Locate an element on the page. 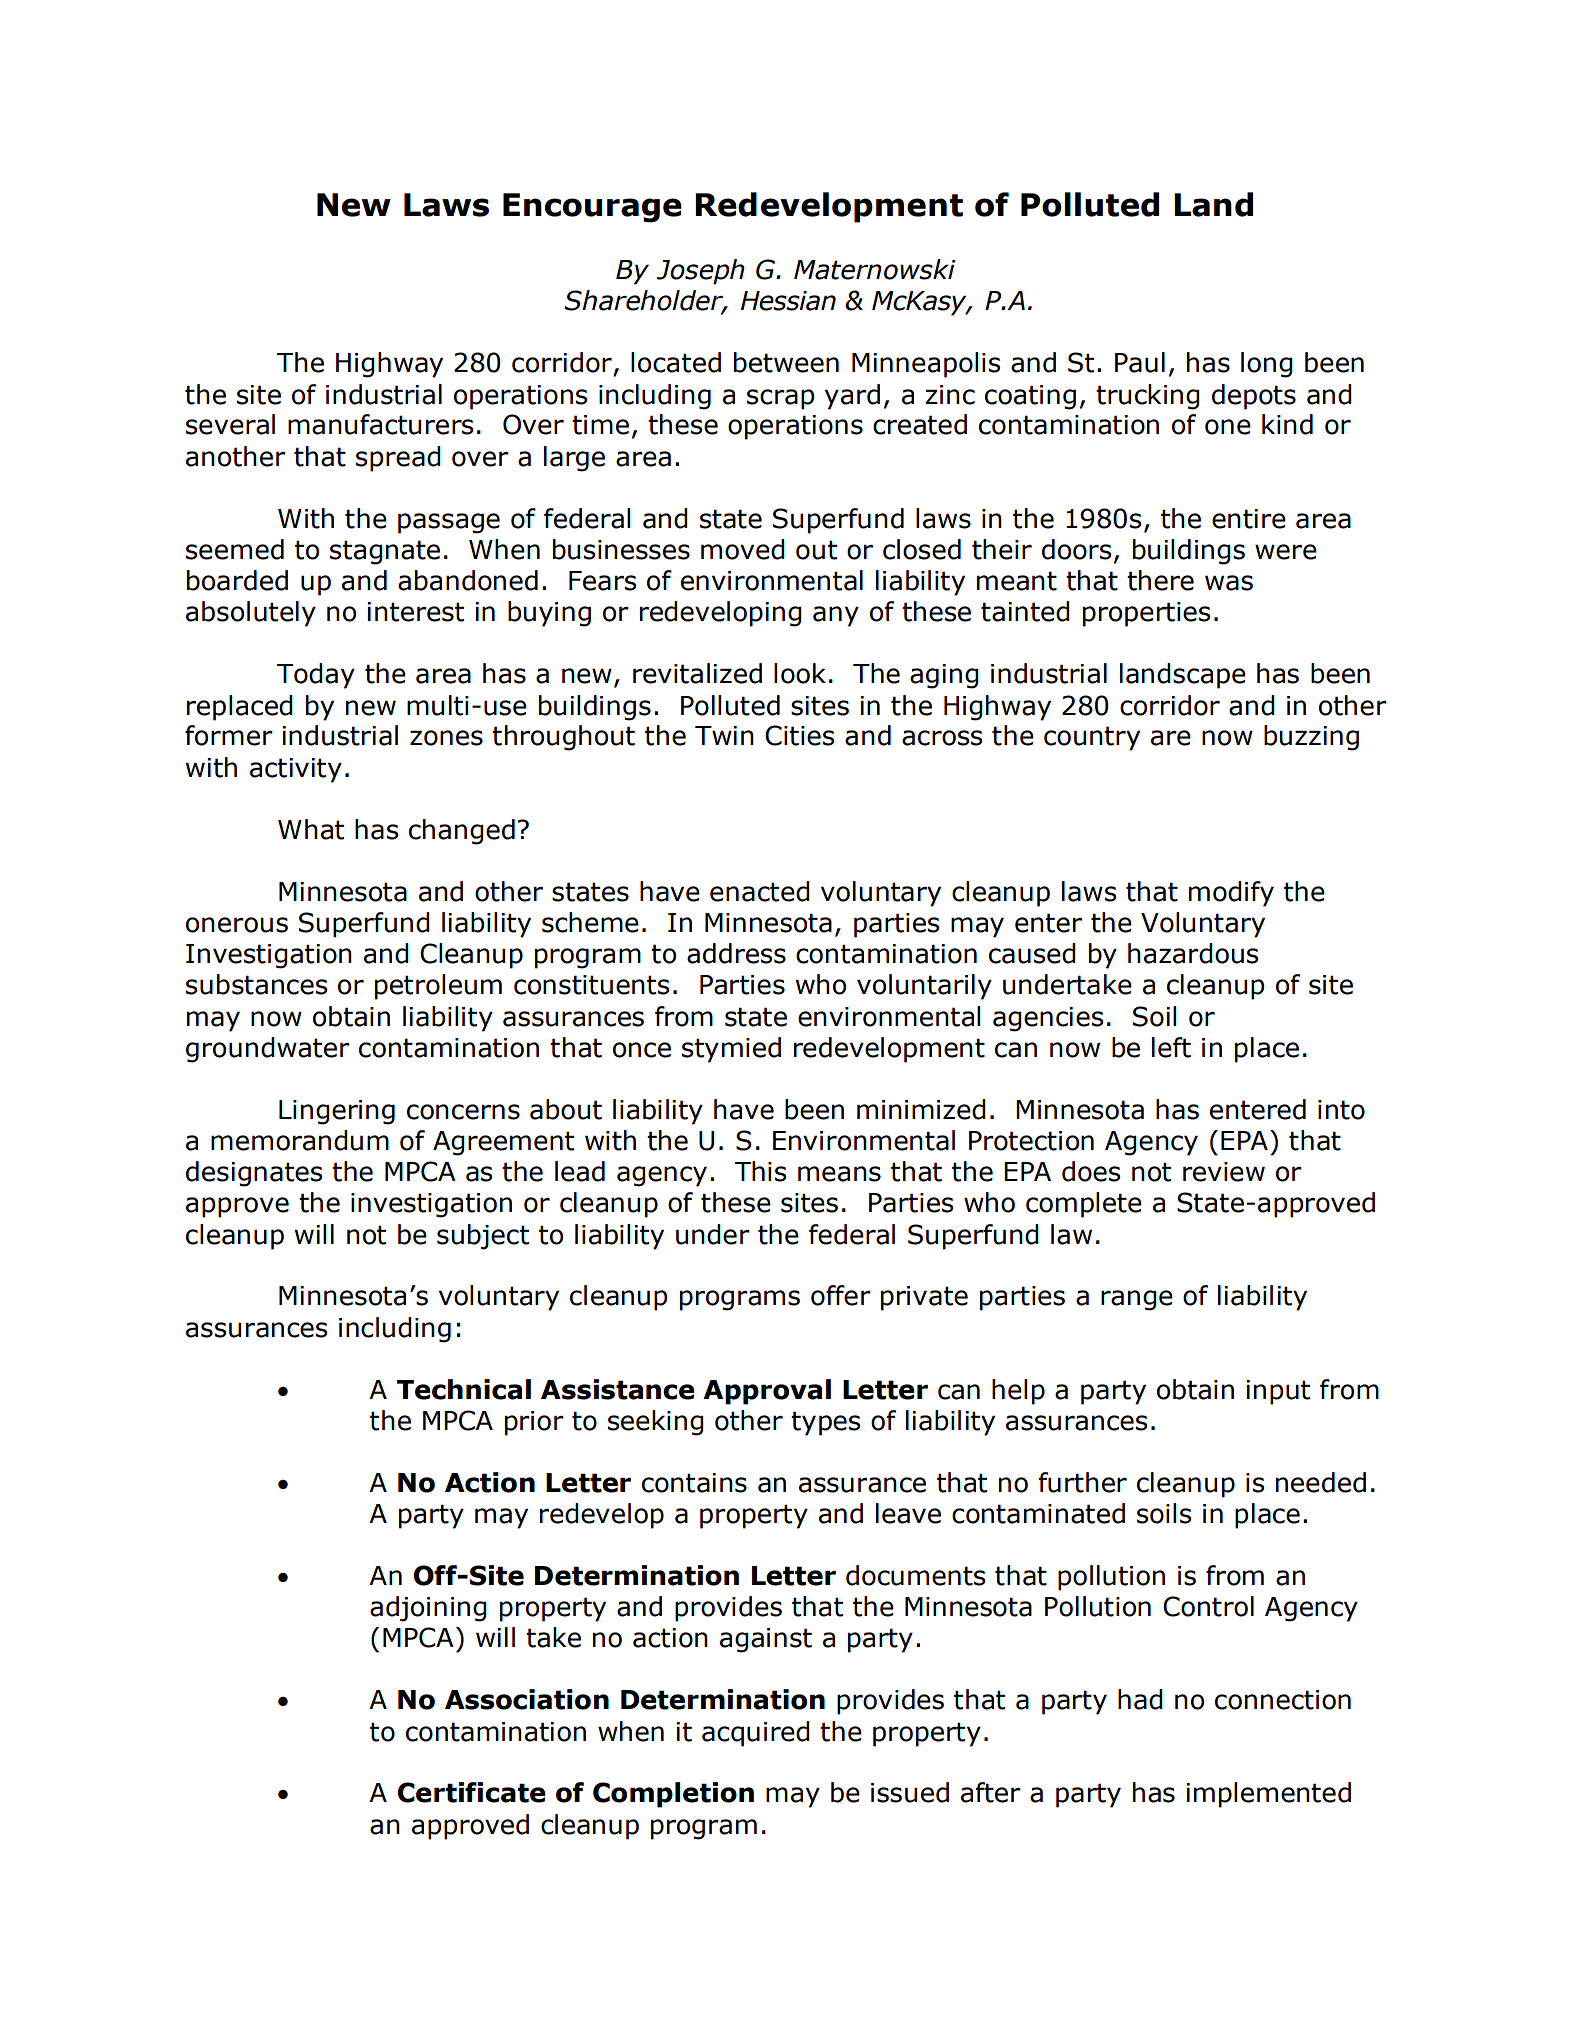 This document has width=1571, height=2033. acquired is located at coordinates (756, 1734).
